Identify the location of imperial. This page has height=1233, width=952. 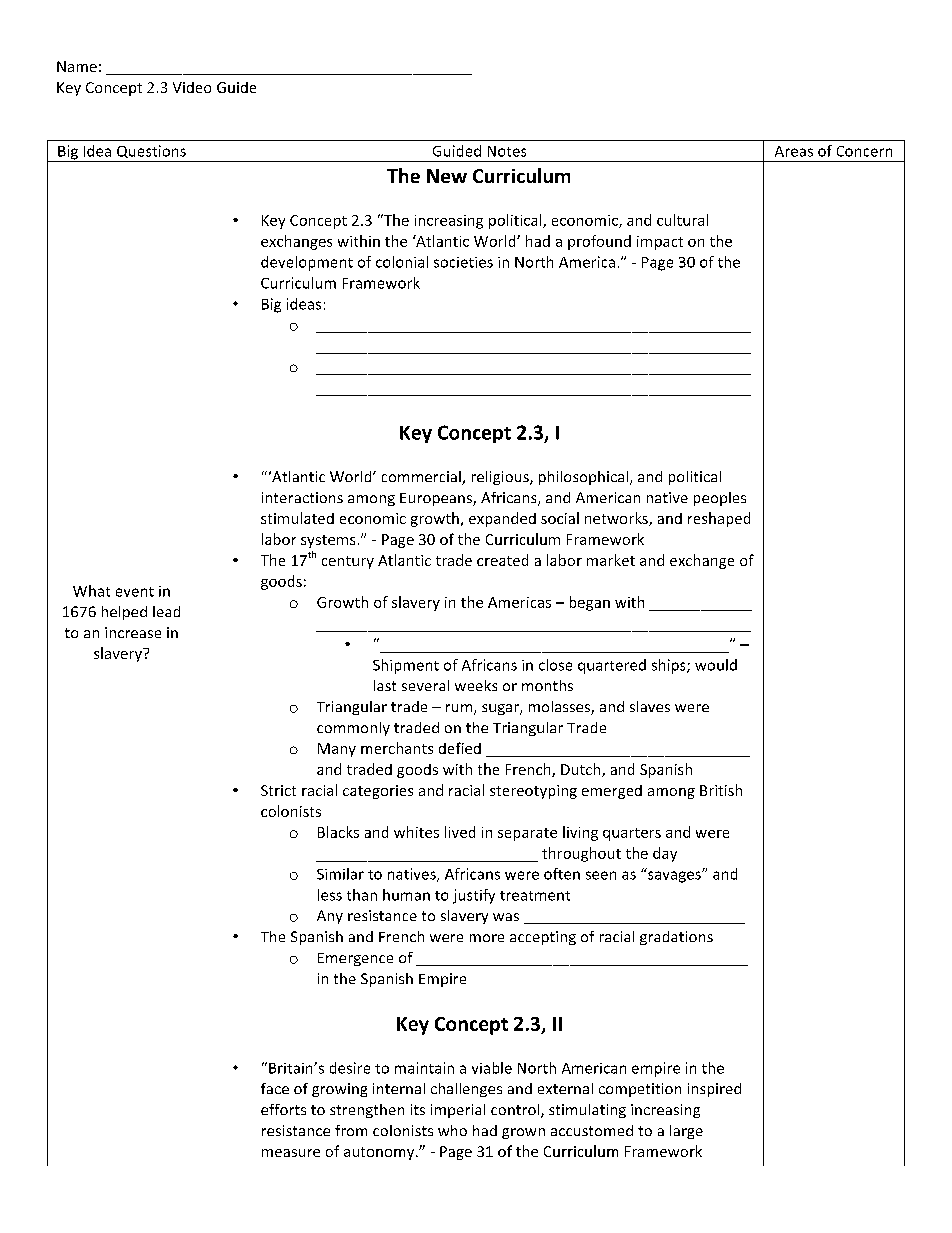
(458, 1111).
